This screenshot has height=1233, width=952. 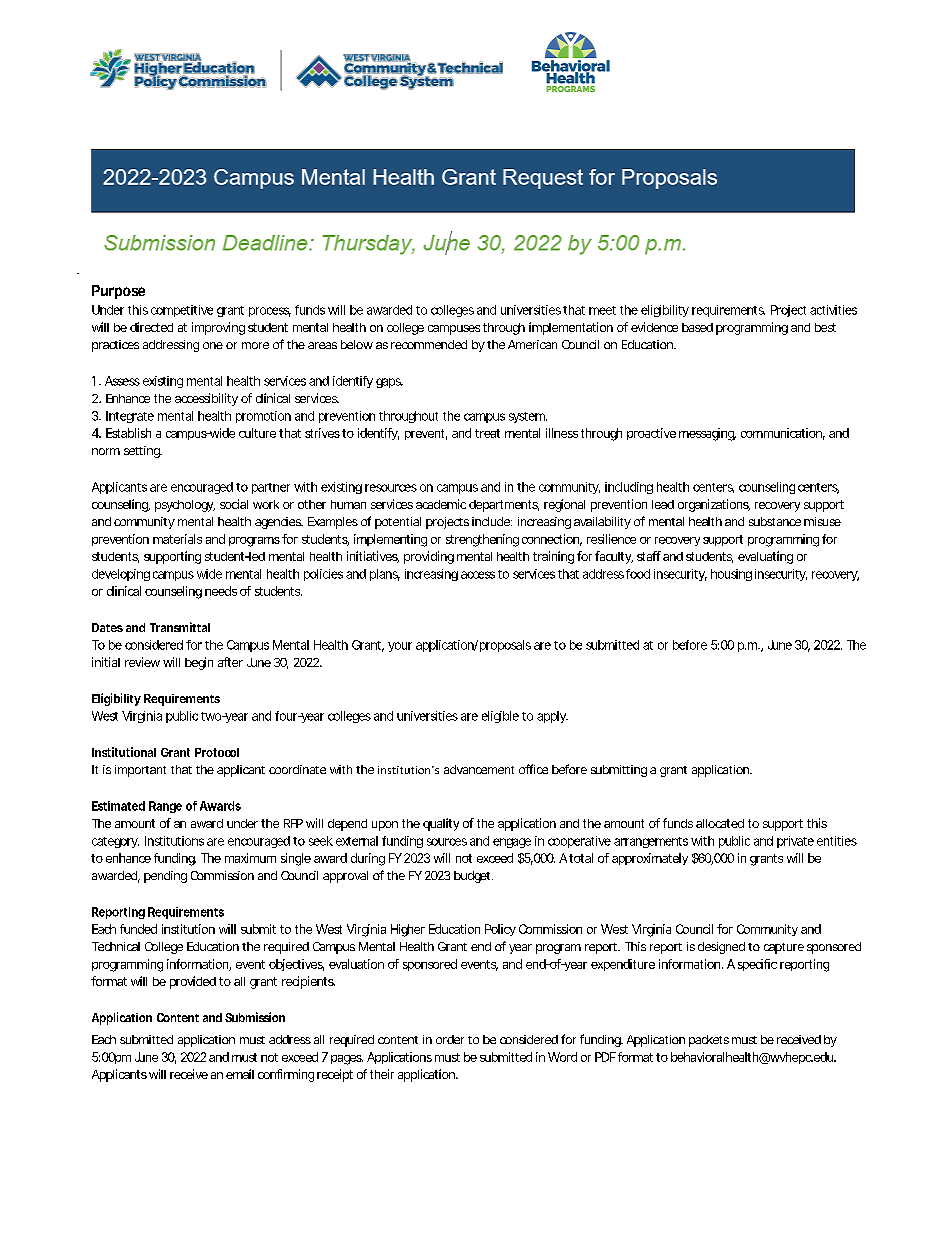 I want to click on needs, so click(x=221, y=591).
